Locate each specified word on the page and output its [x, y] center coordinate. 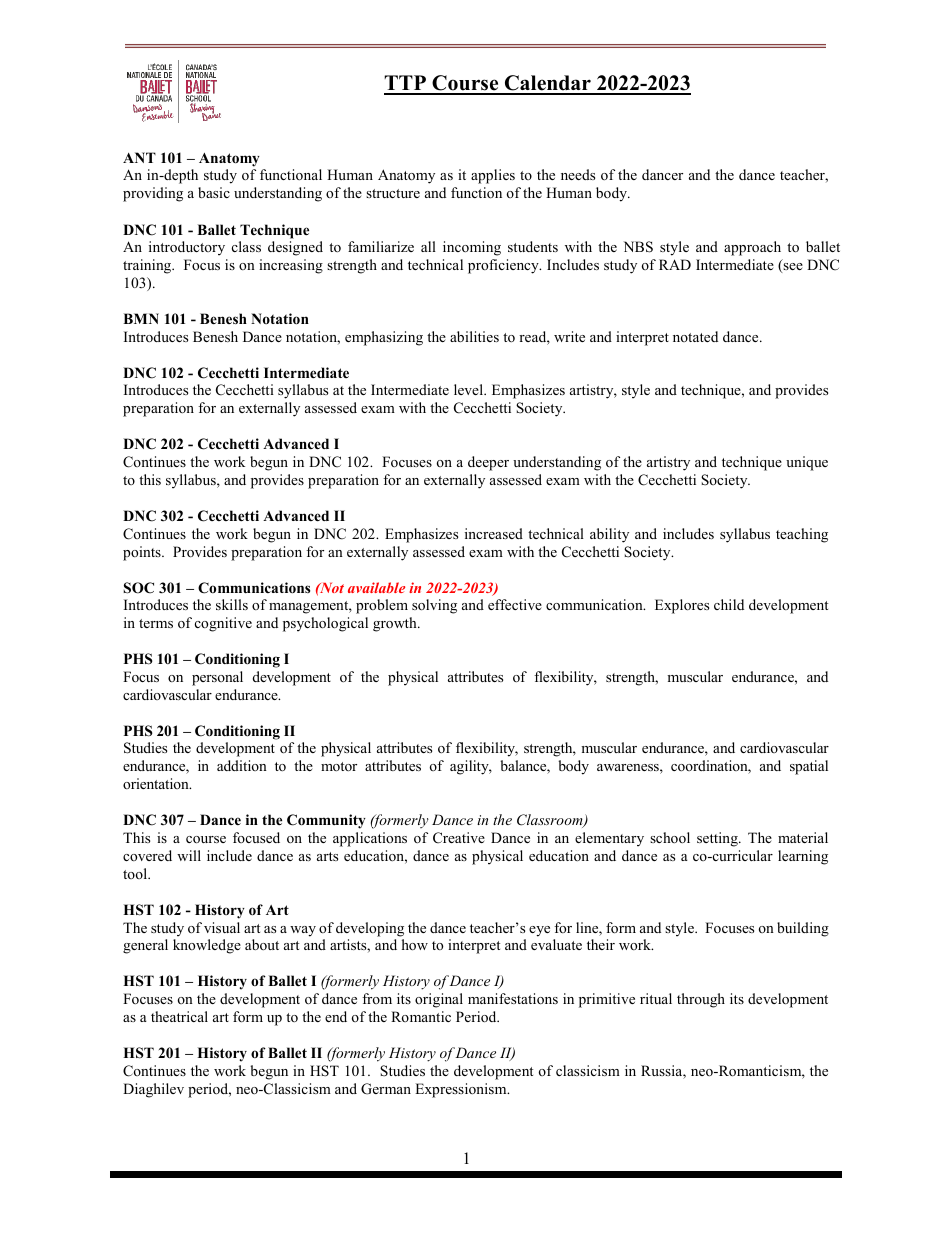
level [469, 389]
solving [434, 606]
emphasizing [384, 338]
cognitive [223, 624]
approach [752, 248]
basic [214, 192]
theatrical [179, 1016]
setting [718, 839]
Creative [459, 838]
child [729, 604]
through [701, 1000]
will [189, 855]
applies [493, 176]
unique [807, 463]
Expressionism [462, 1090]
